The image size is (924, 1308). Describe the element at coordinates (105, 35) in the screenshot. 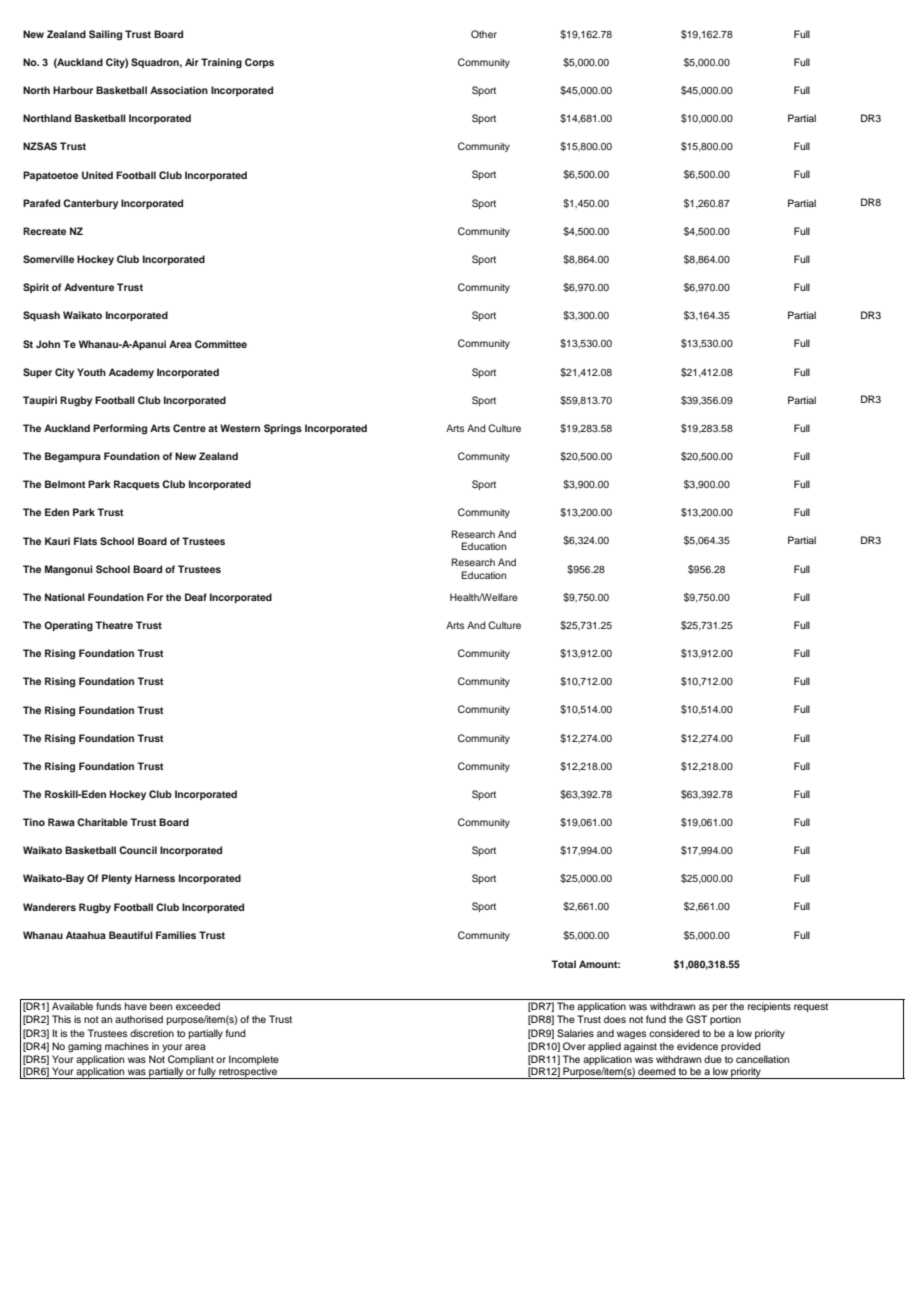

I see `Sailing` at that location.
